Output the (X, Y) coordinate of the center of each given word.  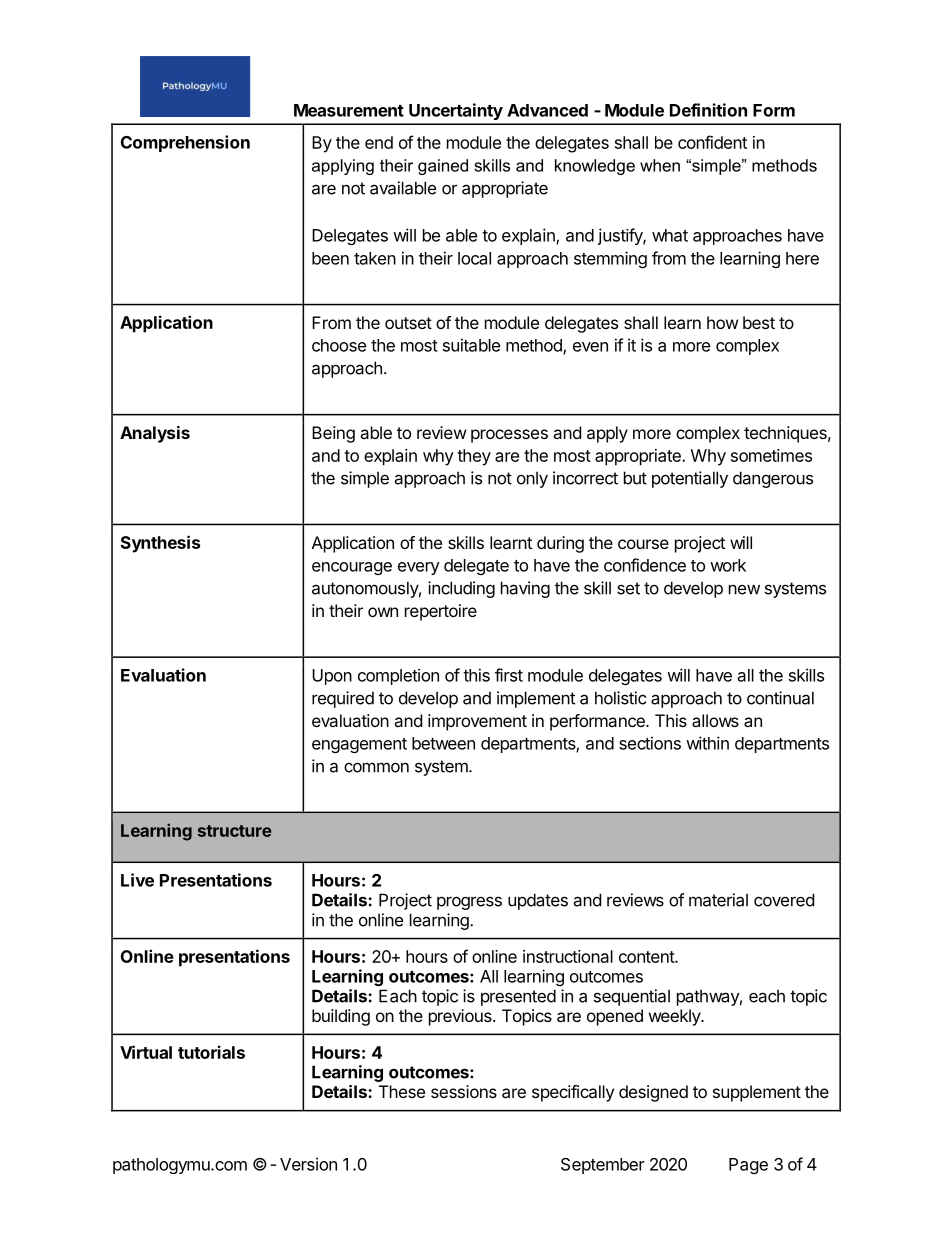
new (744, 590)
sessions (464, 1091)
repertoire (441, 612)
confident (712, 142)
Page (748, 1166)
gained (443, 167)
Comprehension (185, 143)
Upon (332, 677)
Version (308, 1164)
